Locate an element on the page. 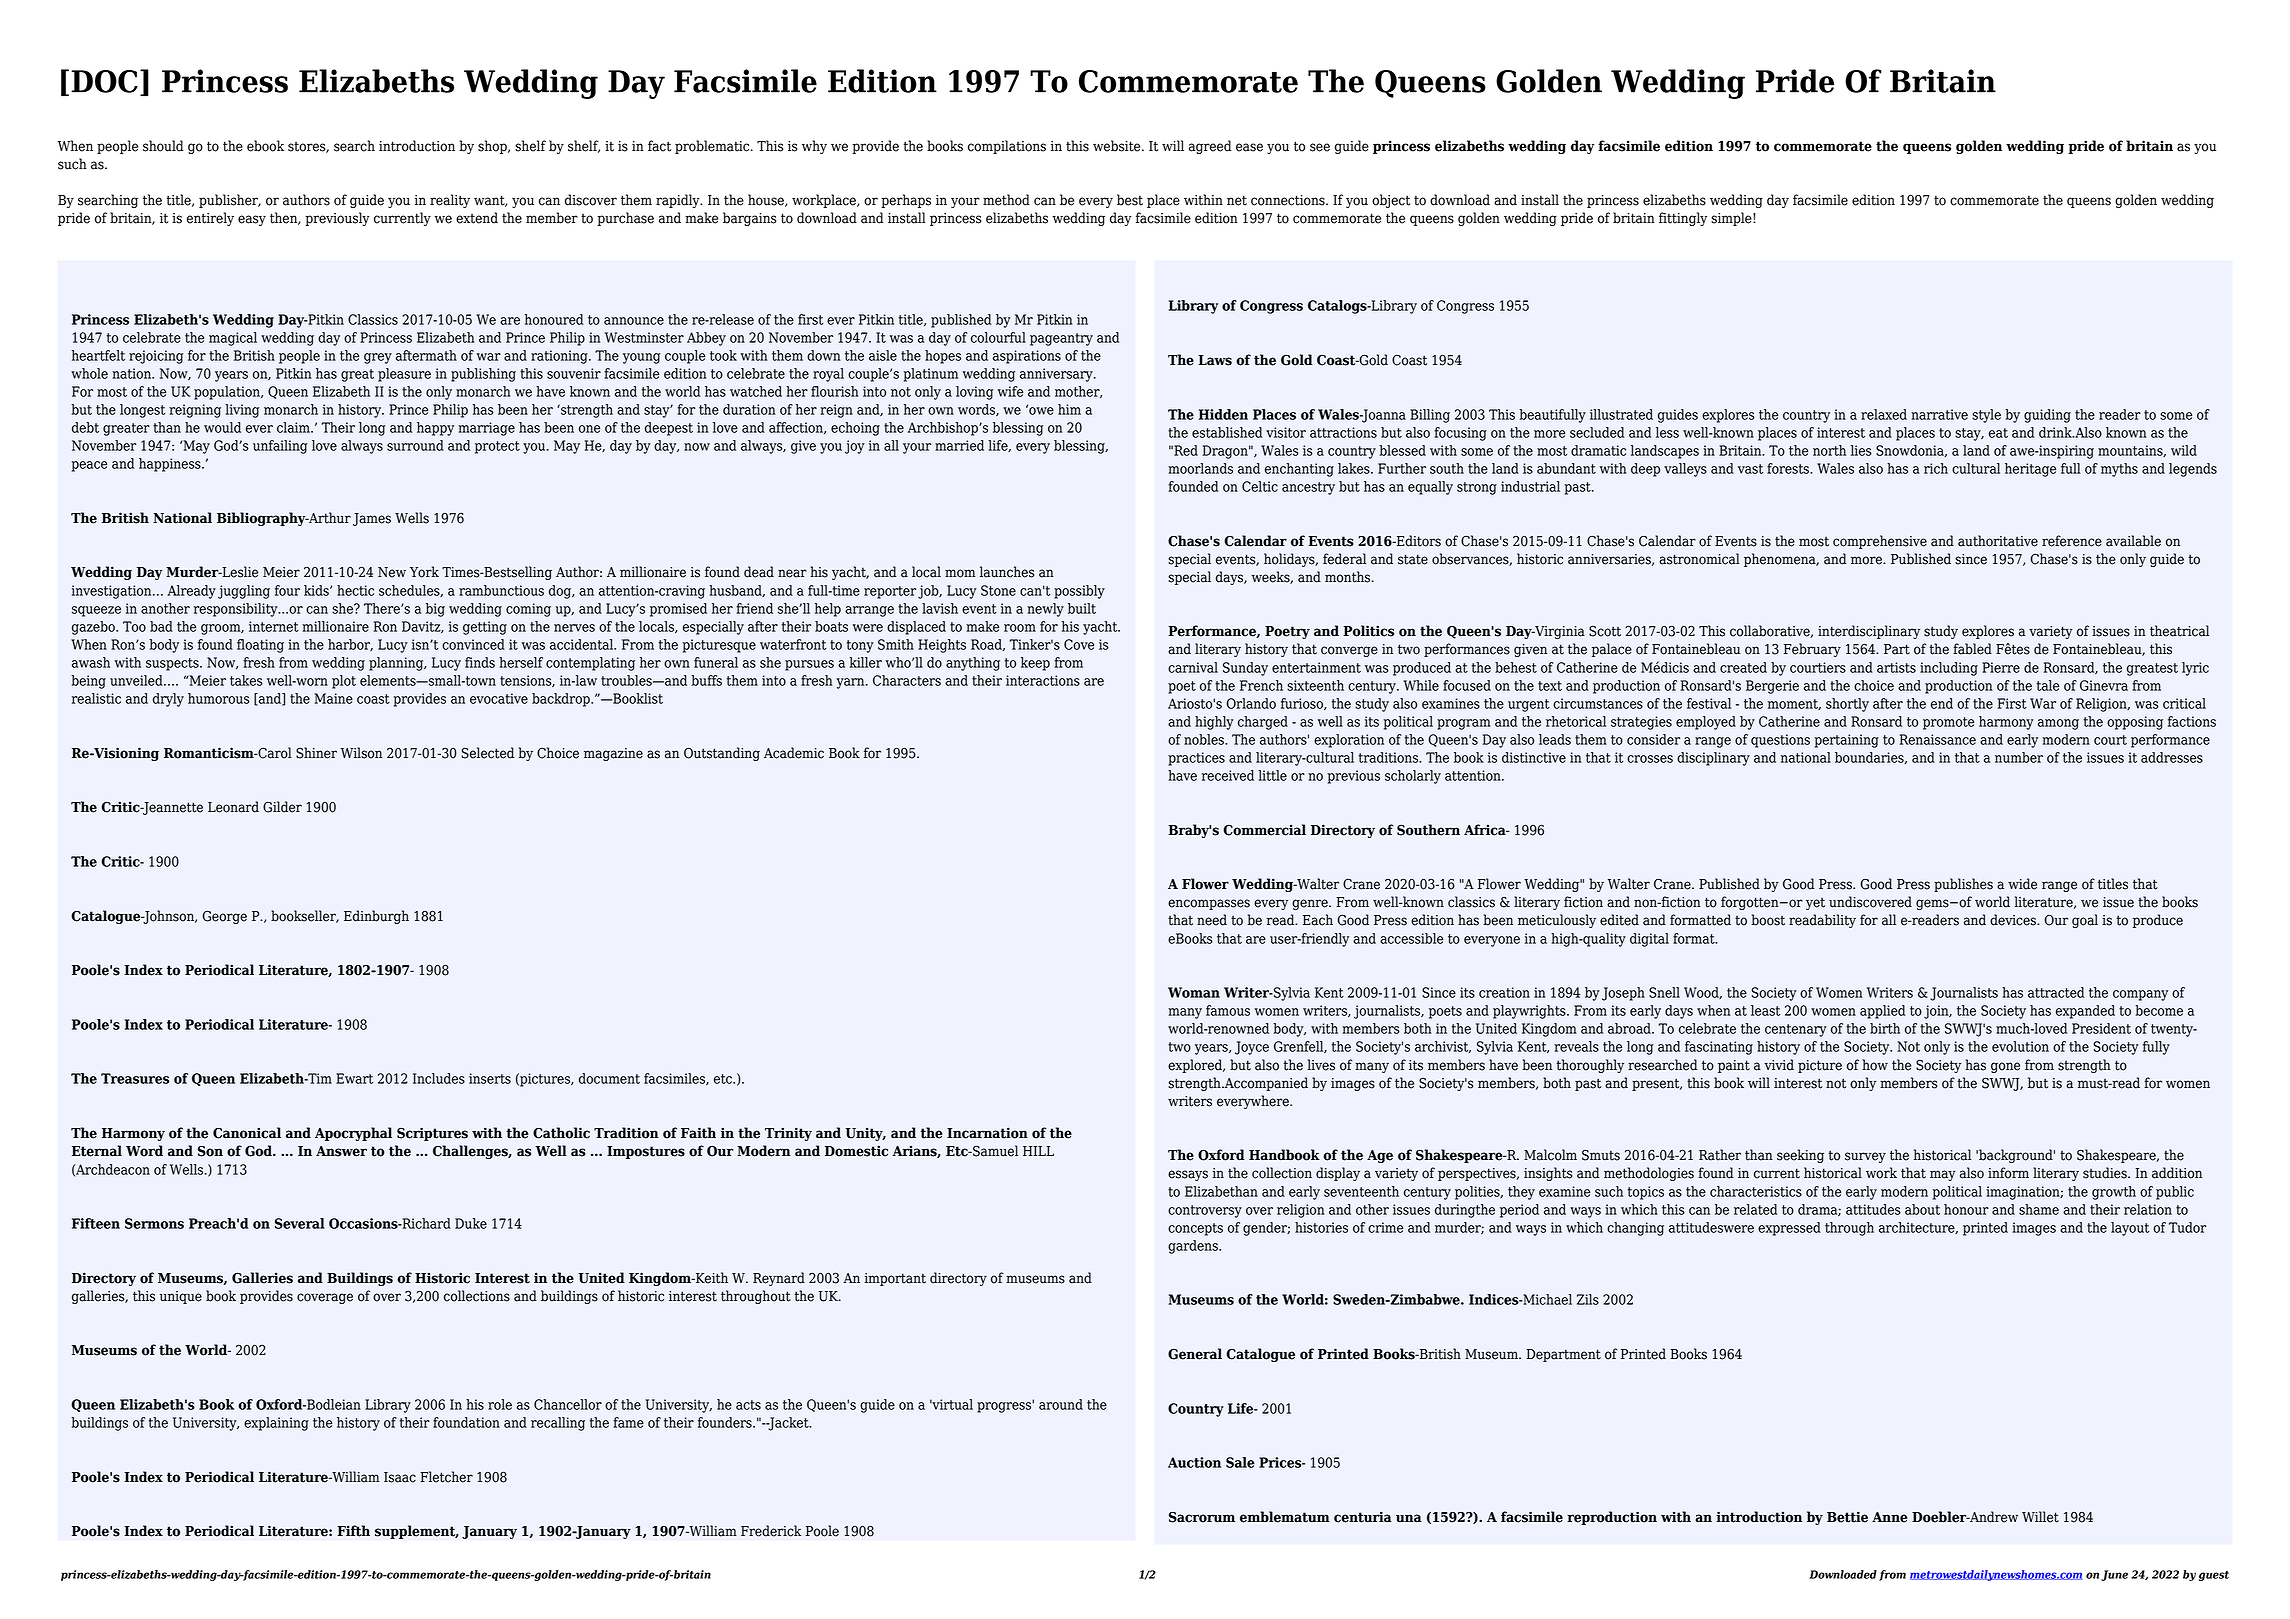 The width and height of the document is (2290, 1619). June is located at coordinates (2114, 1575).
